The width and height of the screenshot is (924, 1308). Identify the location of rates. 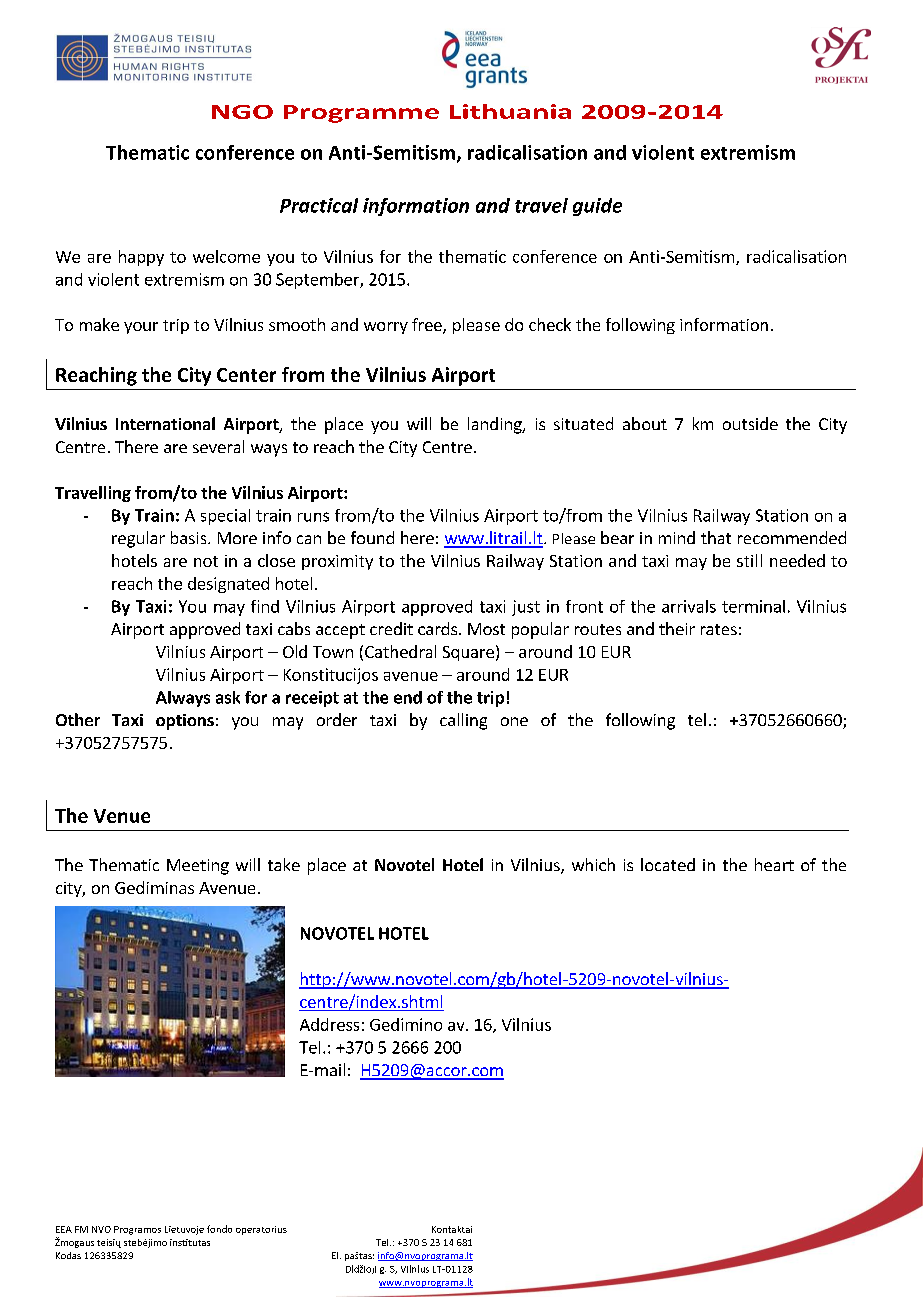
(719, 629).
